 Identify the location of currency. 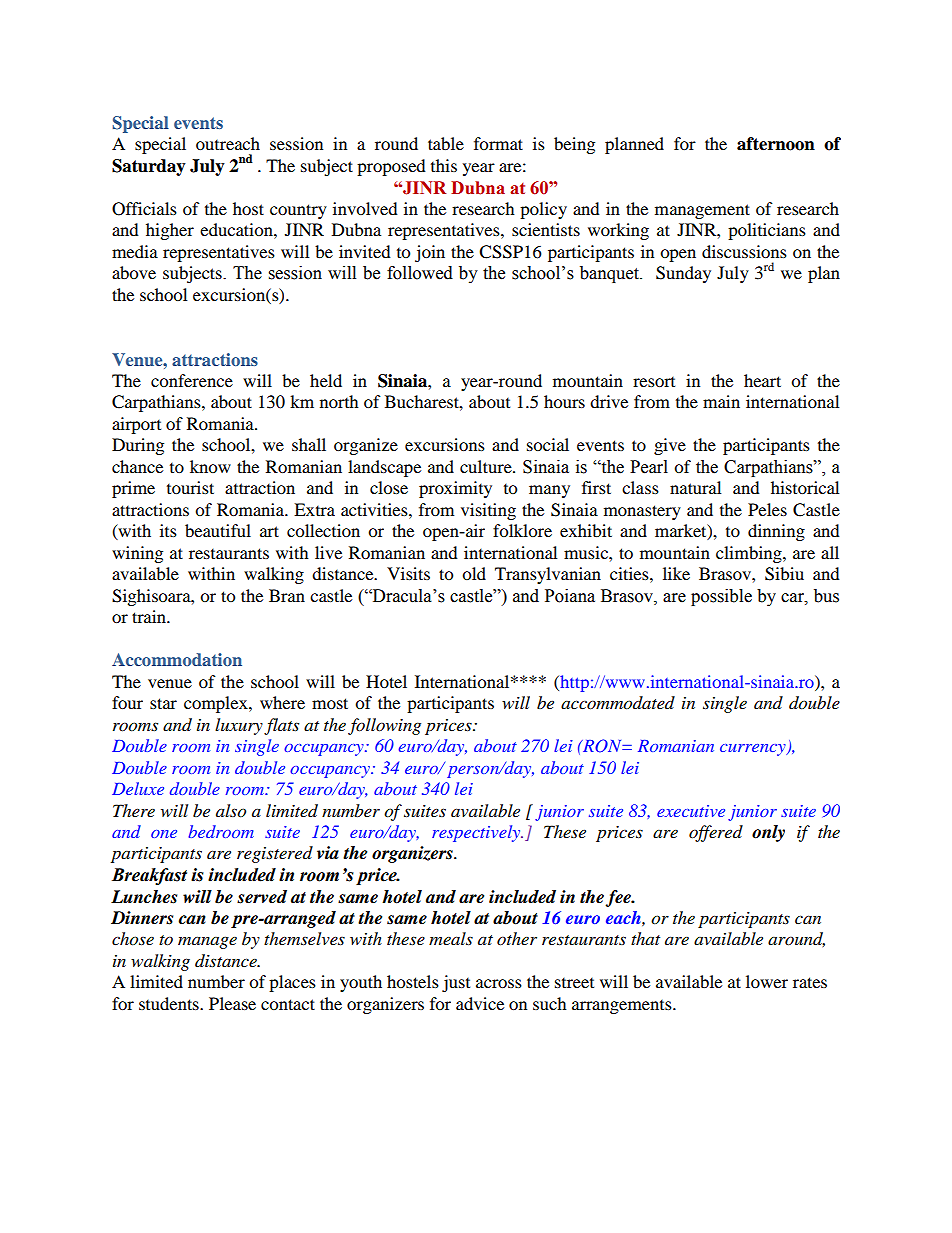
(754, 750).
